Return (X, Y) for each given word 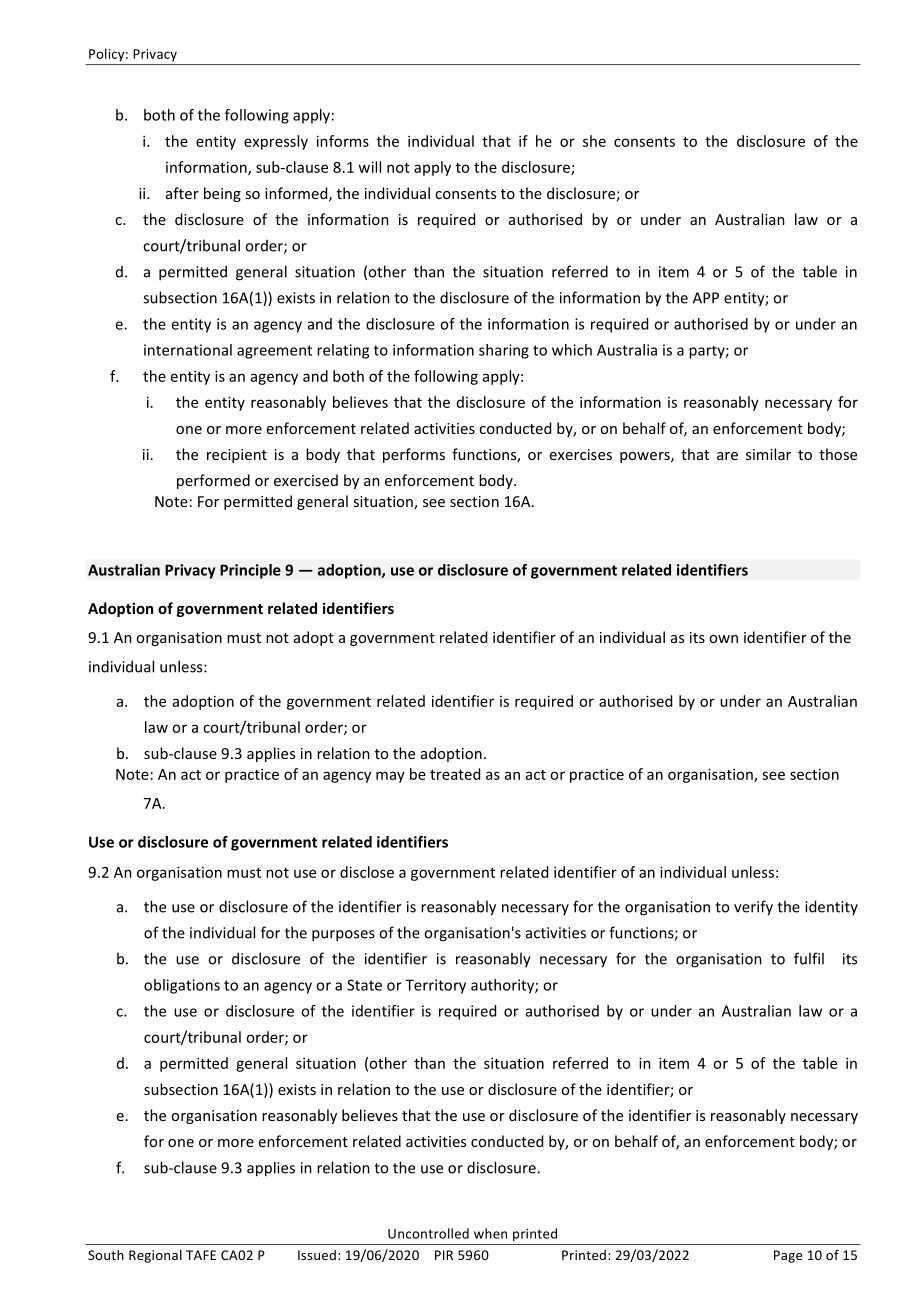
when (490, 1233)
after (182, 193)
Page (788, 1256)
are (727, 456)
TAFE (201, 1255)
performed (213, 481)
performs (414, 455)
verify (753, 908)
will (369, 167)
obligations (182, 986)
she (594, 141)
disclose (367, 872)
